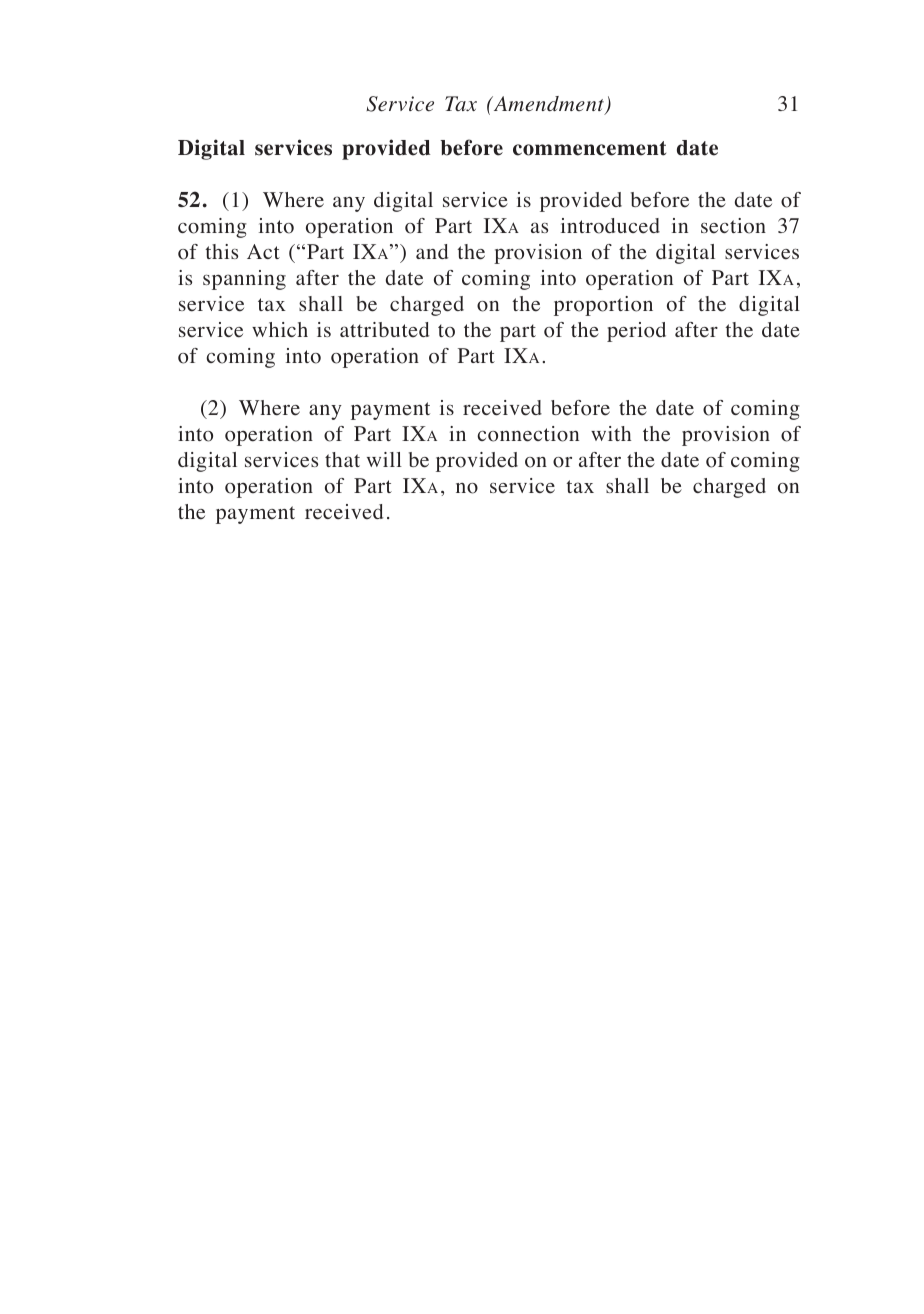 This screenshot has width=924, height=1314. Describe the element at coordinates (342, 459) in the screenshot. I see `that` at that location.
